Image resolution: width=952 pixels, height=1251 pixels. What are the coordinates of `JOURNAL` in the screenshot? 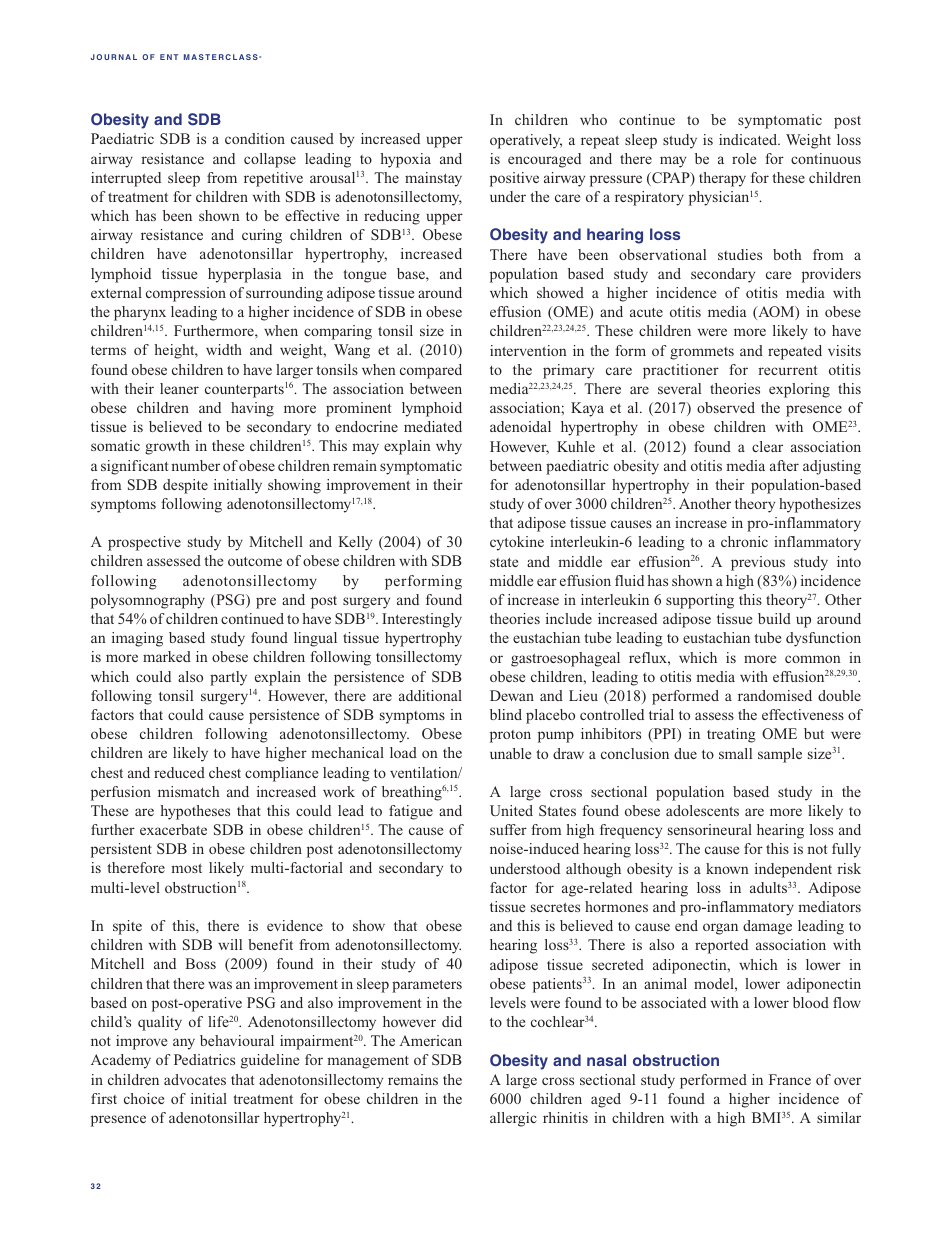 It's located at (114, 57).
